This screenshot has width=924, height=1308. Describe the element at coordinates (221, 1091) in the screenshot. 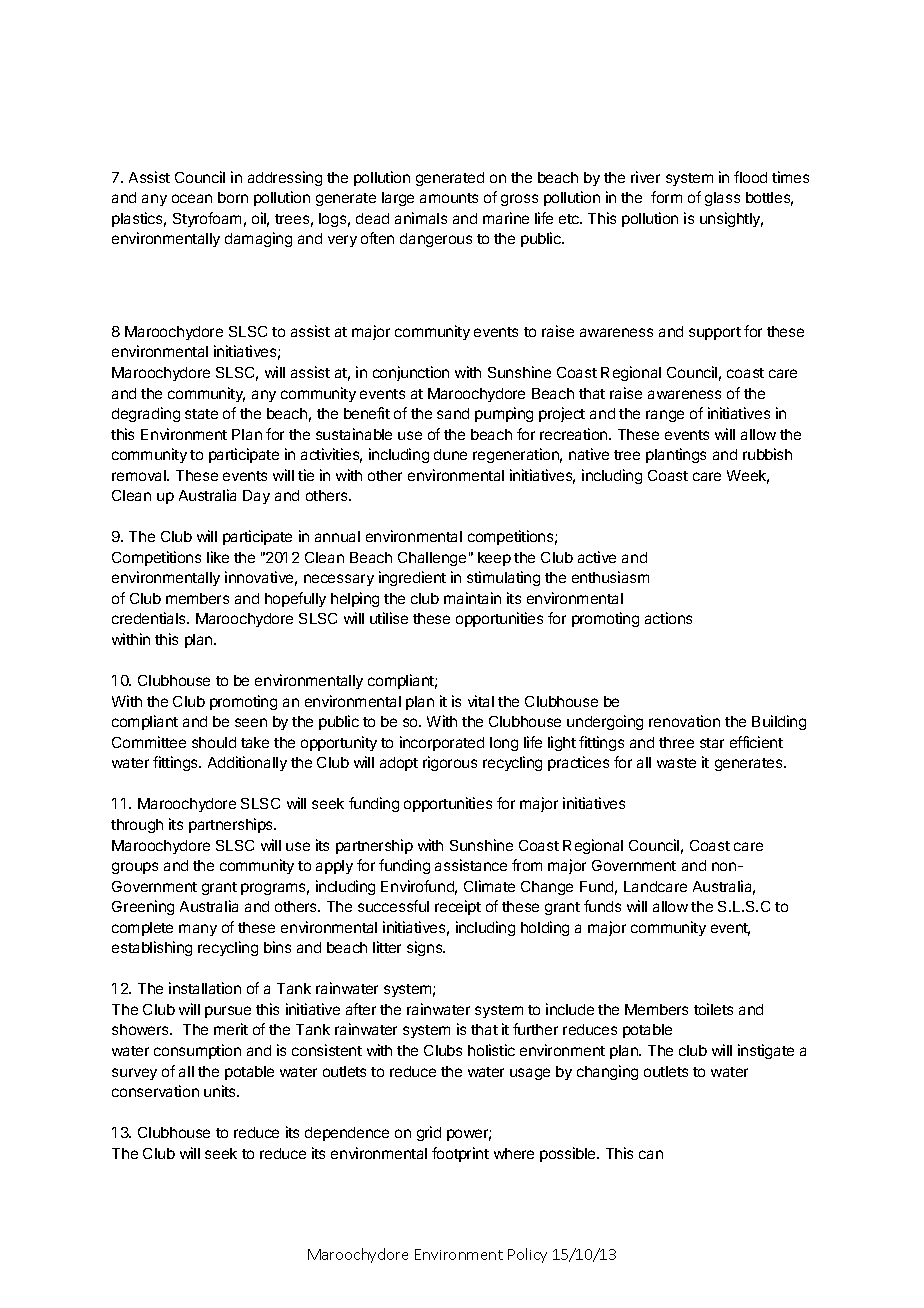

I see `units` at that location.
